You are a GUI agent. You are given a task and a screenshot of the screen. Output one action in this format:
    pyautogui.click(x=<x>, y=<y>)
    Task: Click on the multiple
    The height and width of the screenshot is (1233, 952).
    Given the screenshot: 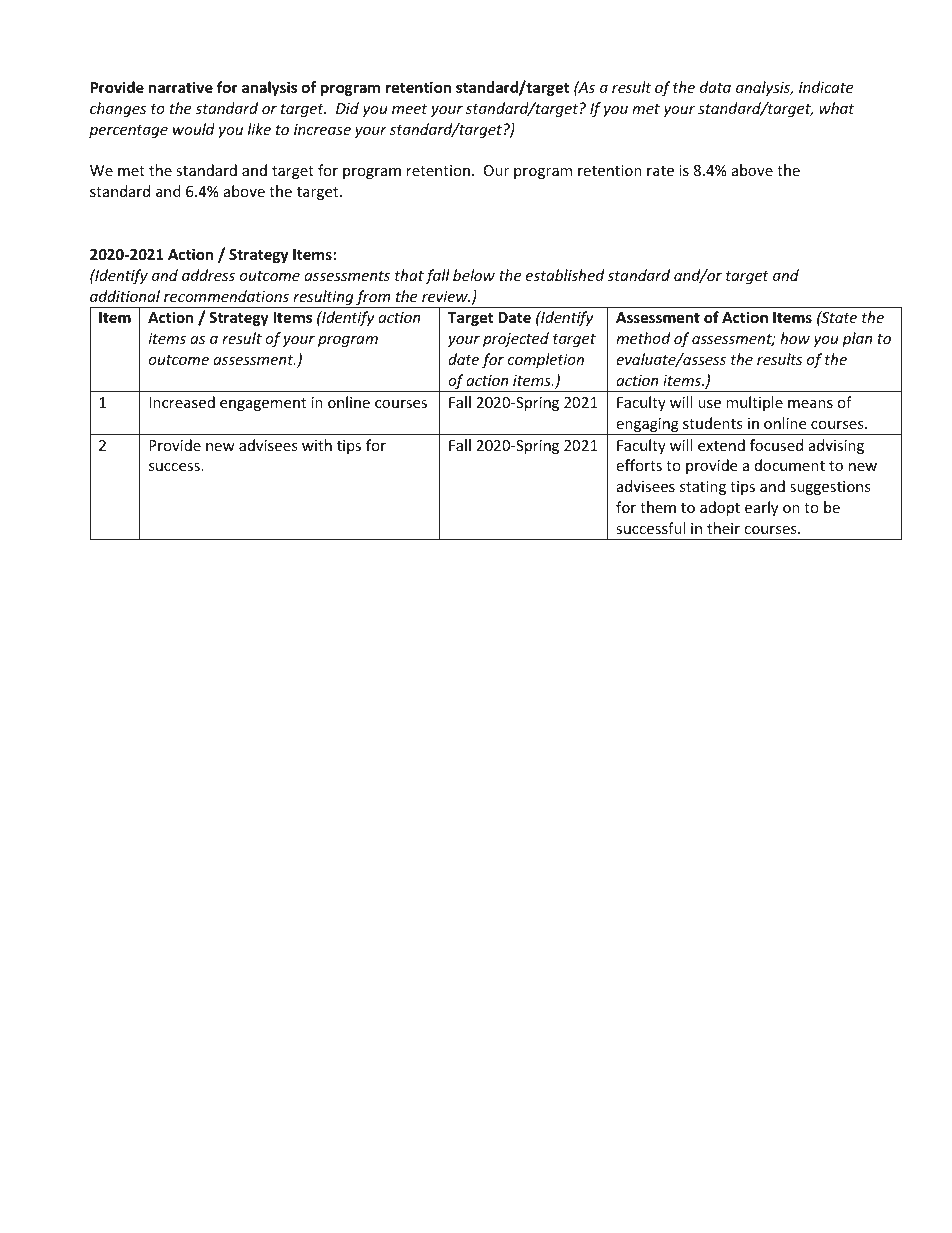 What is the action you would take?
    pyautogui.click(x=754, y=403)
